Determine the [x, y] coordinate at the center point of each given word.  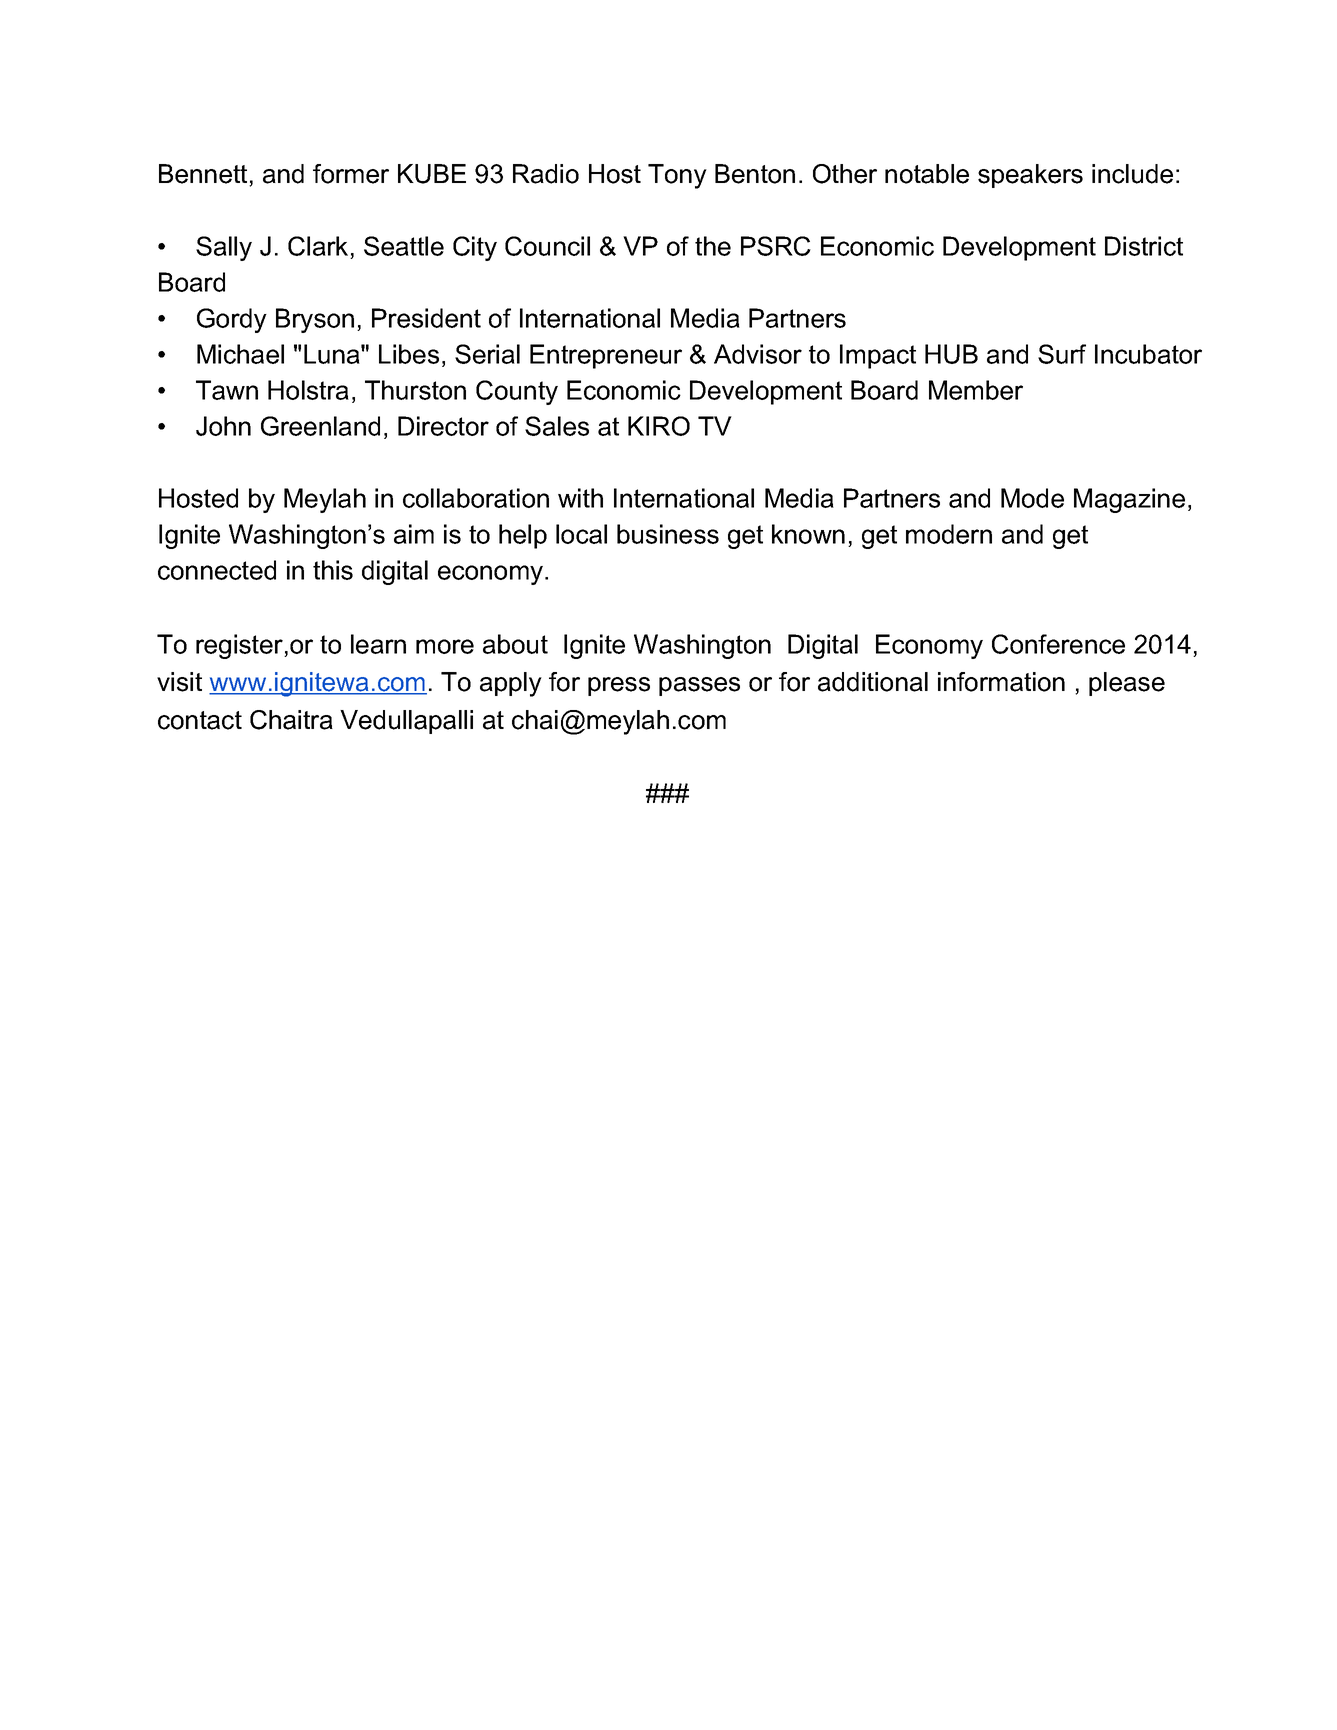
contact [200, 720]
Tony [677, 176]
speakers [1030, 176]
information [1001, 682]
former [351, 174]
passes [699, 686]
